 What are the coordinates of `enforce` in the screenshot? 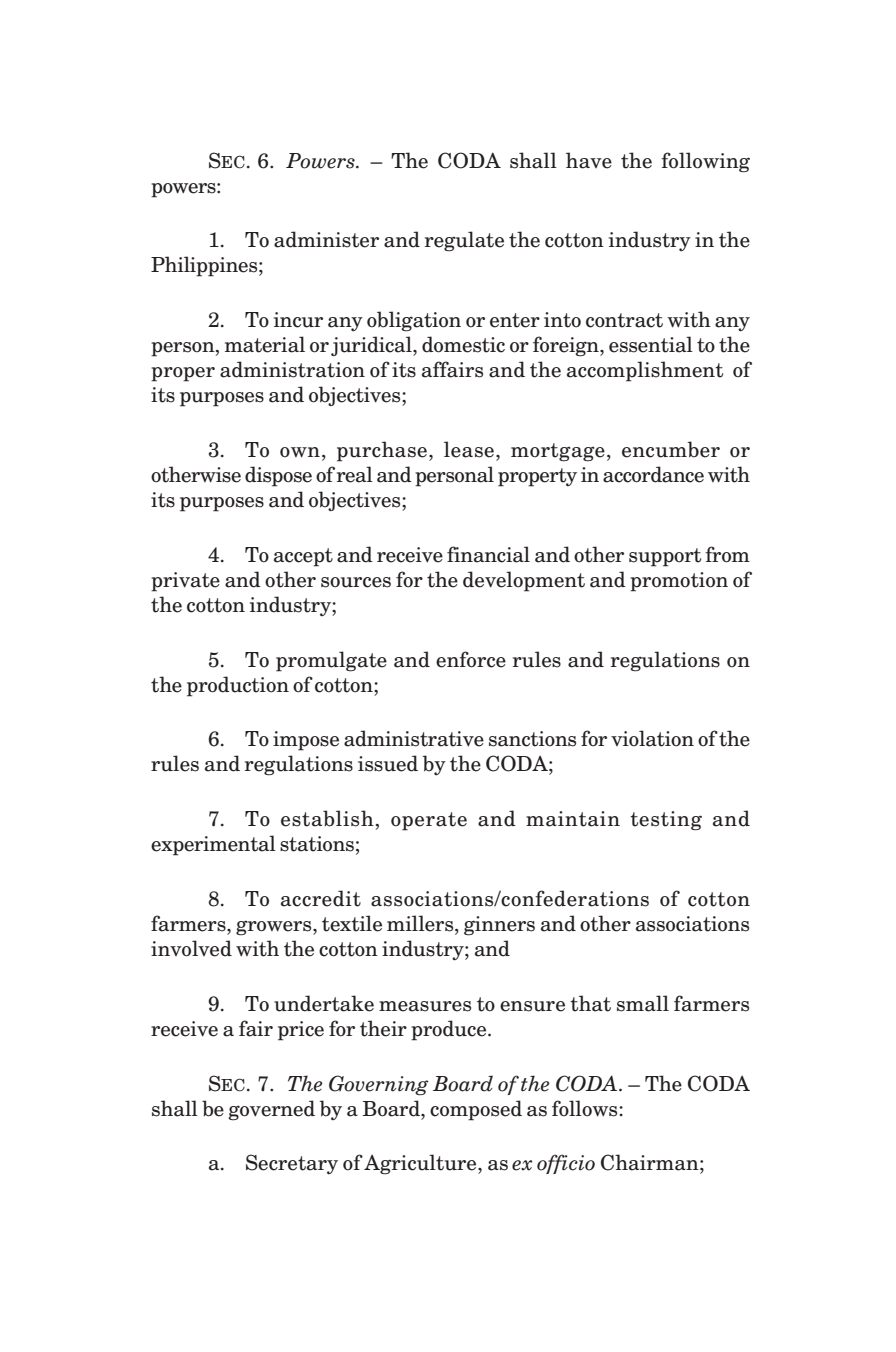 It's located at (471, 659).
